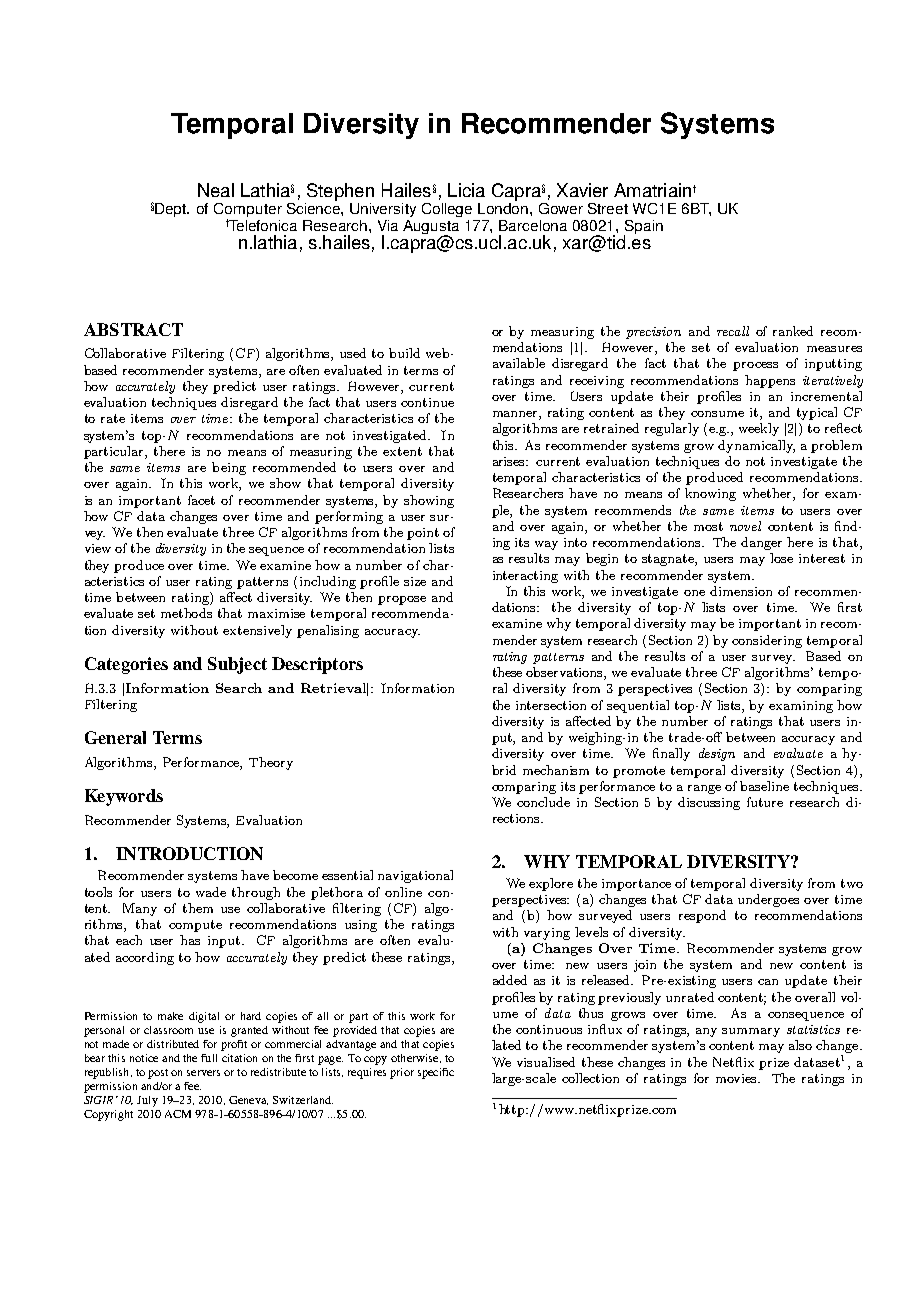  Describe the element at coordinates (543, 802) in the screenshot. I see `conclude` at that location.
